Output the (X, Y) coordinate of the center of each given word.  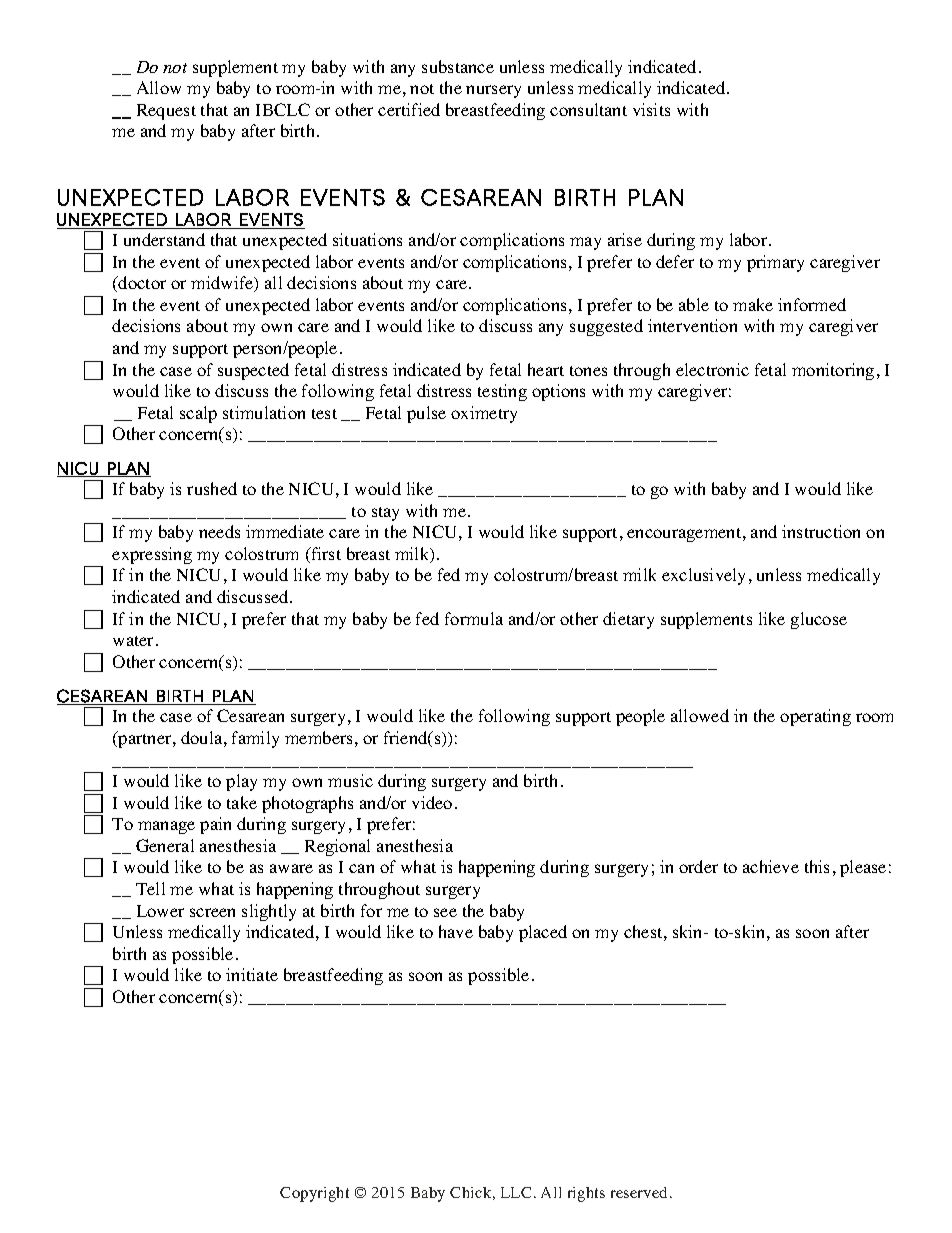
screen (212, 912)
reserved (639, 1192)
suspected (253, 371)
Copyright (314, 1194)
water (135, 641)
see (445, 912)
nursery (493, 91)
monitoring (833, 371)
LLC (516, 1192)
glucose (819, 620)
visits (651, 109)
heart (546, 369)
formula (474, 618)
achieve (771, 866)
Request (166, 112)
